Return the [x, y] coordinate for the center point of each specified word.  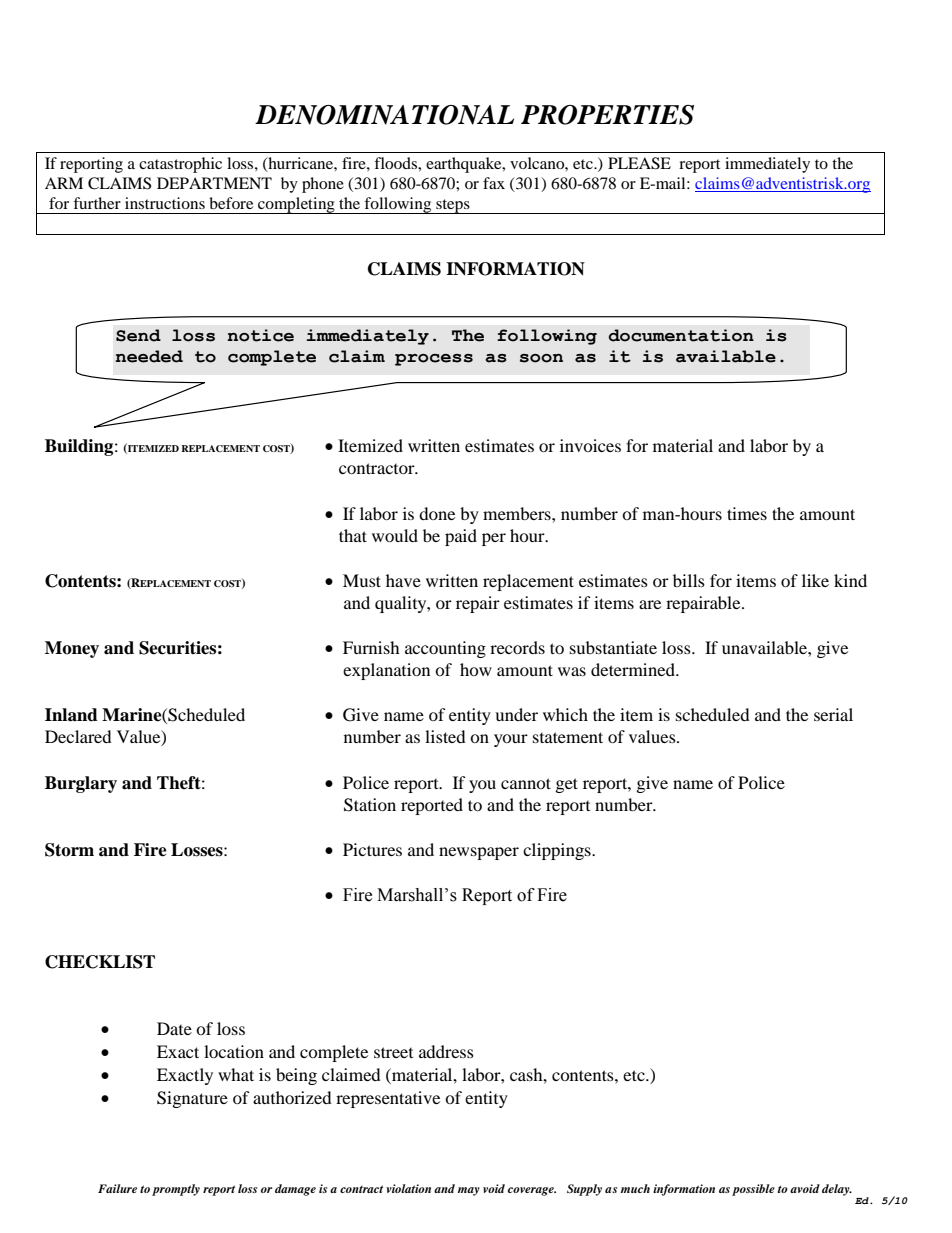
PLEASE [639, 163]
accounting [445, 649]
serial [833, 714]
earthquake [465, 165]
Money [72, 649]
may [469, 1191]
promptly [176, 1190]
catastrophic [180, 165]
